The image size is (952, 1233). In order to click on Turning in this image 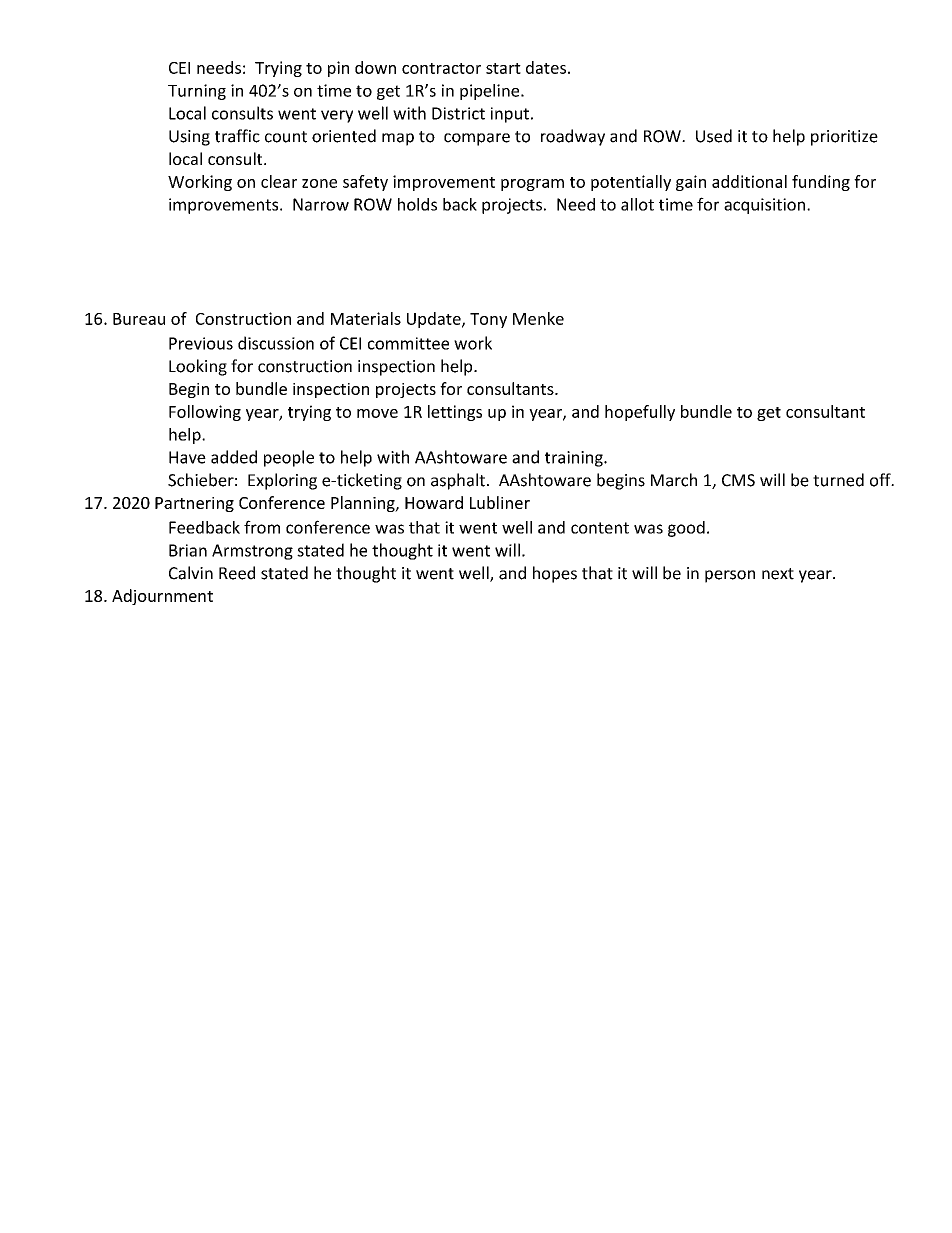, I will do `click(197, 92)`.
